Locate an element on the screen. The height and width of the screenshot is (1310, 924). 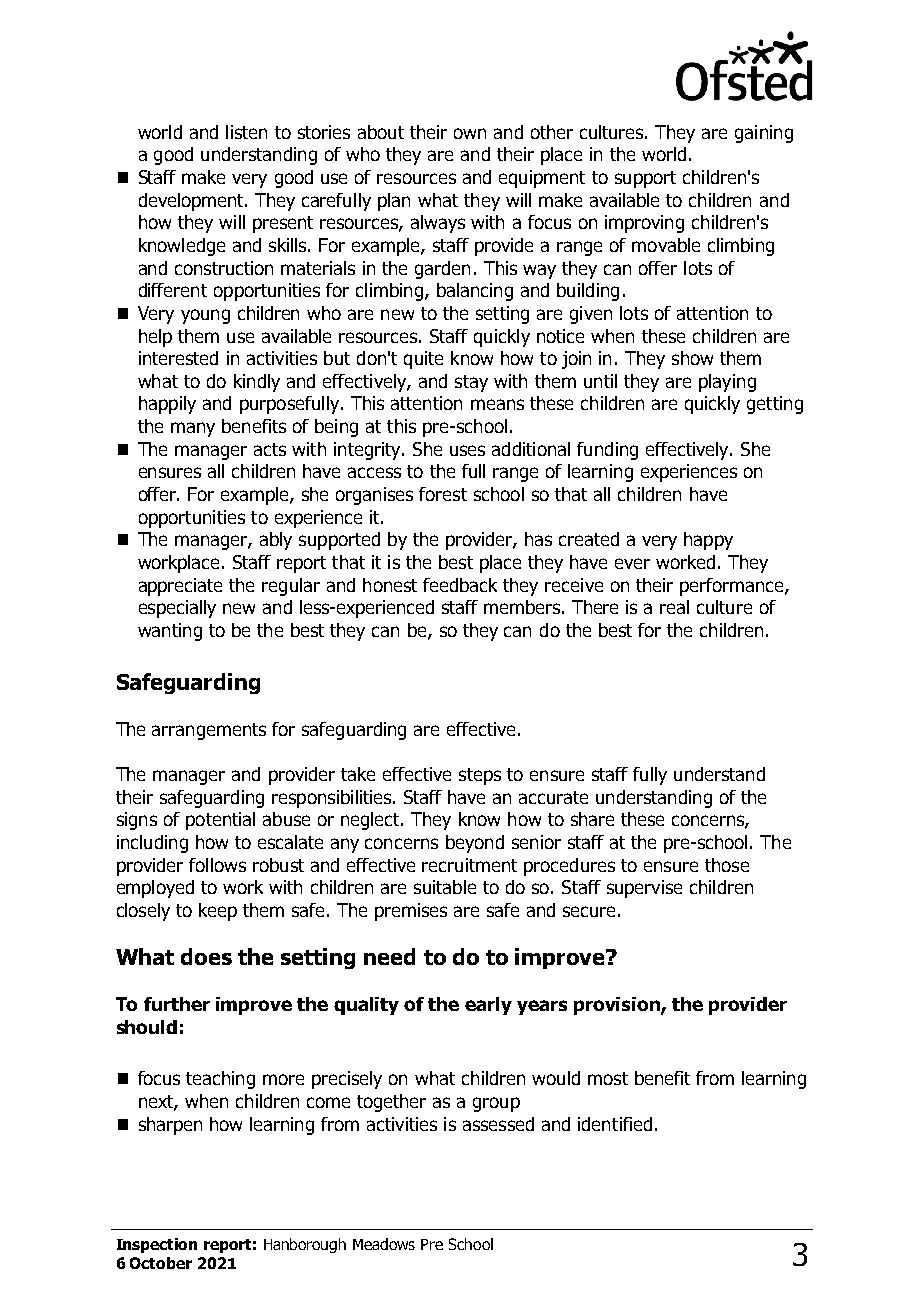
recruitment is located at coordinates (469, 865).
